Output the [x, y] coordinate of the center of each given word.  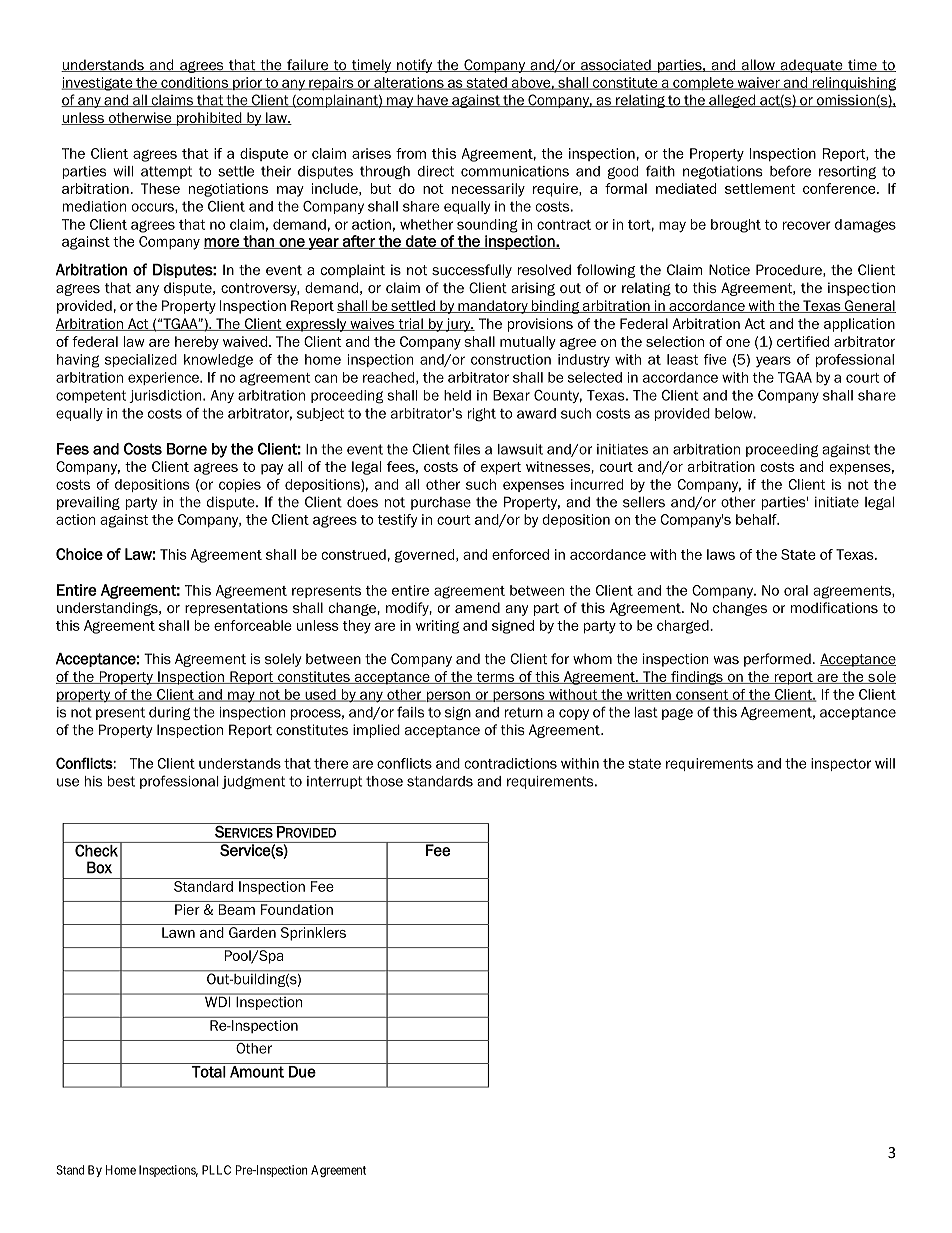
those [384, 781]
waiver [758, 83]
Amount [257, 1072]
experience [164, 378]
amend [477, 607]
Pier [187, 909]
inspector [841, 764]
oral [796, 590]
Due [302, 1072]
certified [803, 341]
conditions [194, 83]
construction [511, 359]
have [432, 101]
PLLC [216, 1170]
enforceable [253, 625]
